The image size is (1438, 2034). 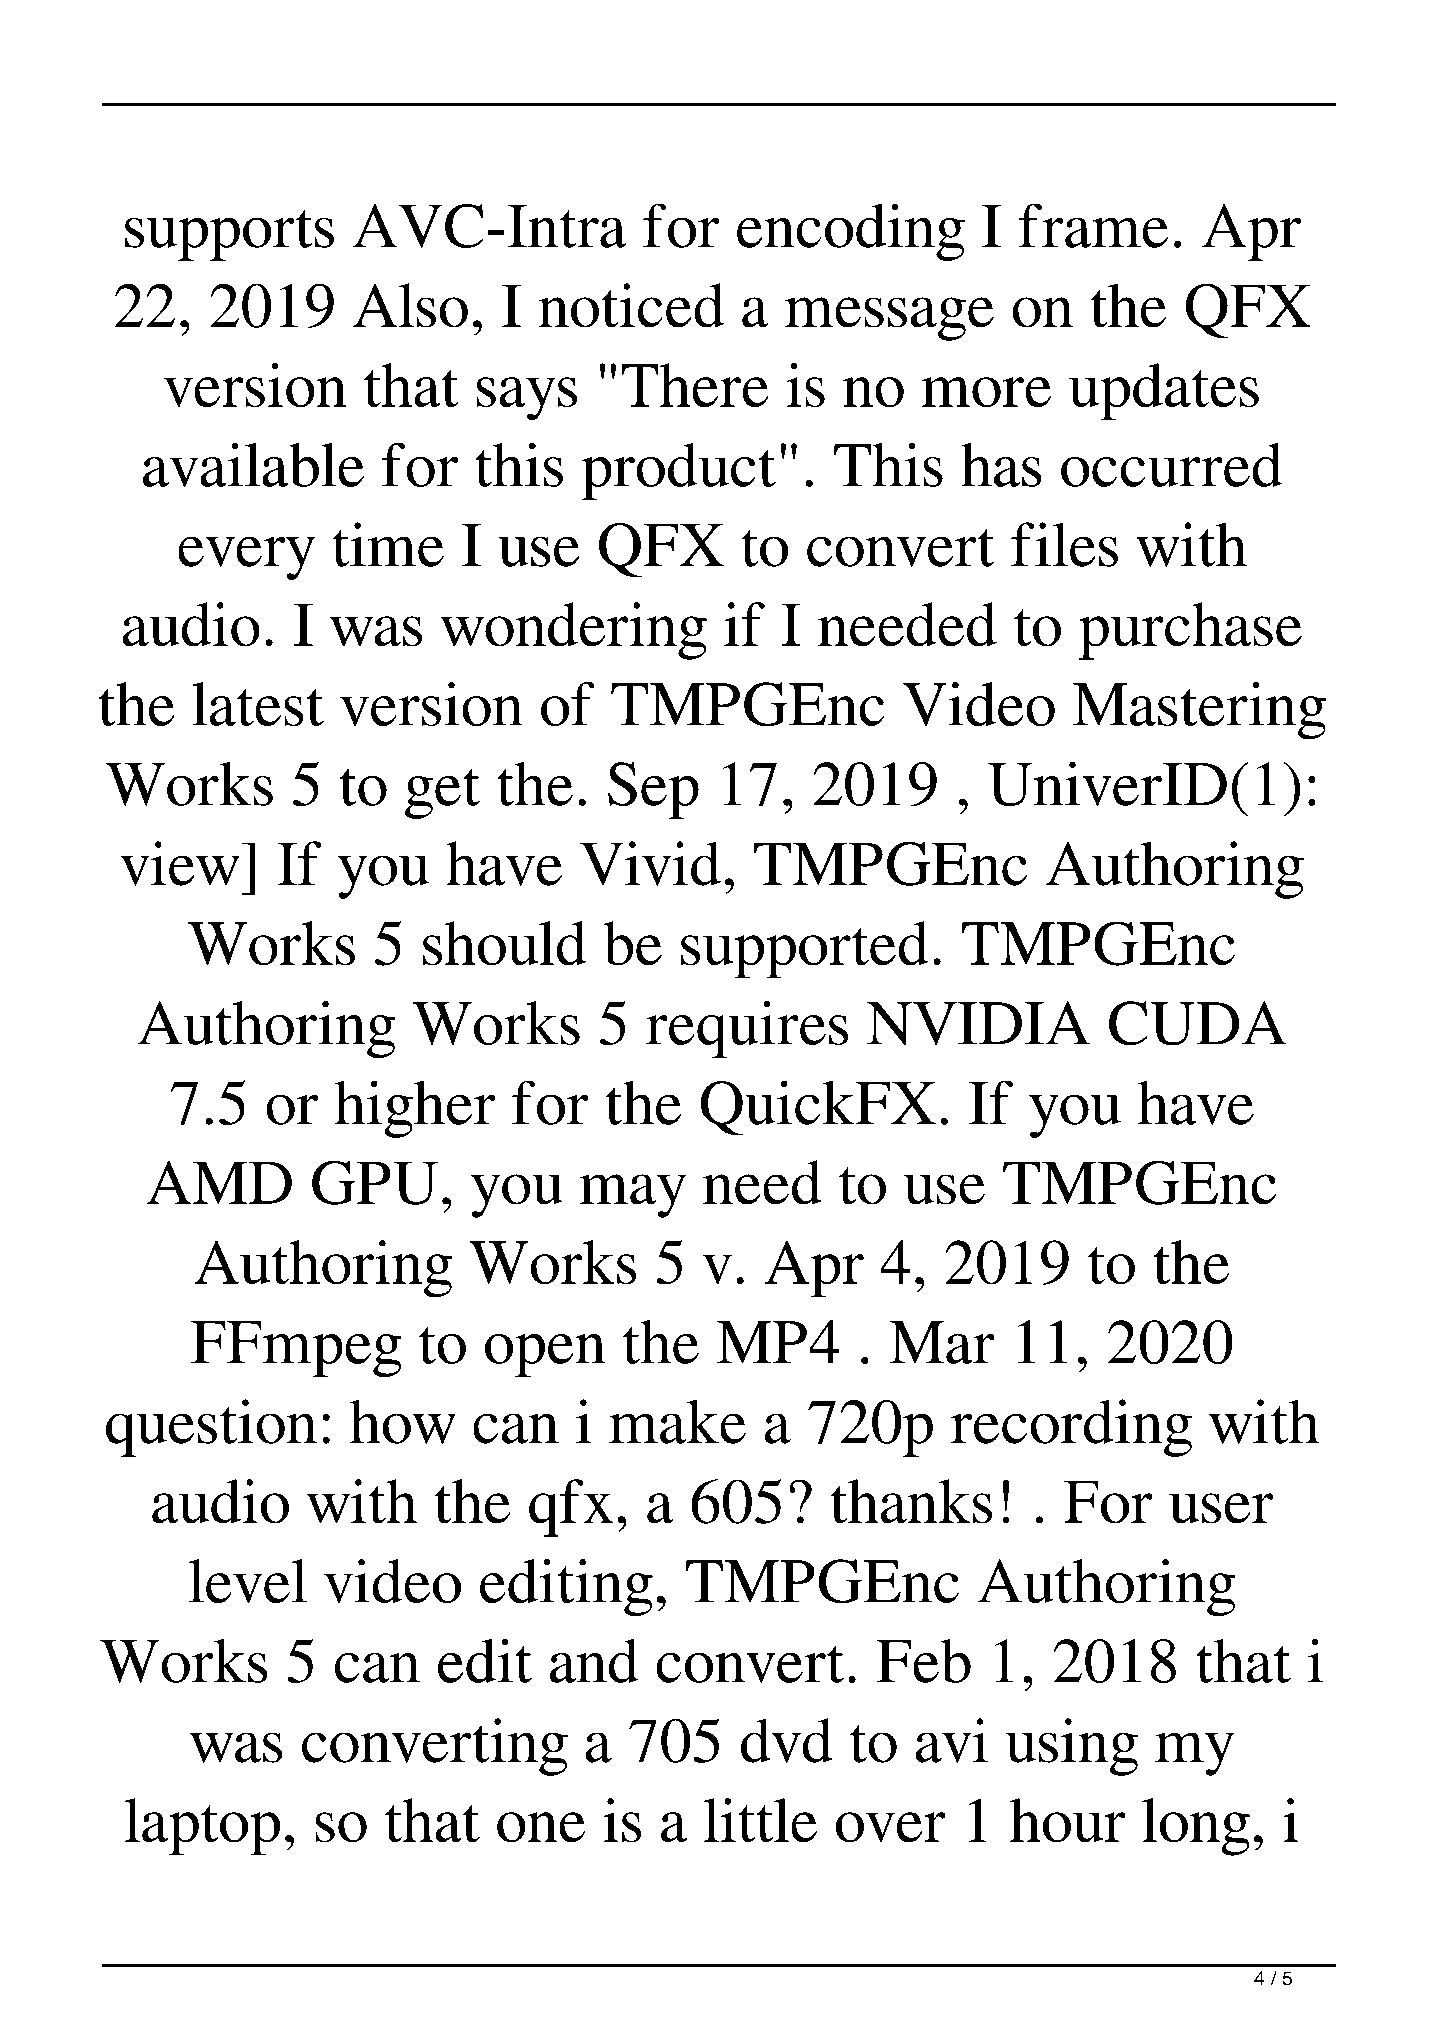 I want to click on requires, so click(x=747, y=1029).
